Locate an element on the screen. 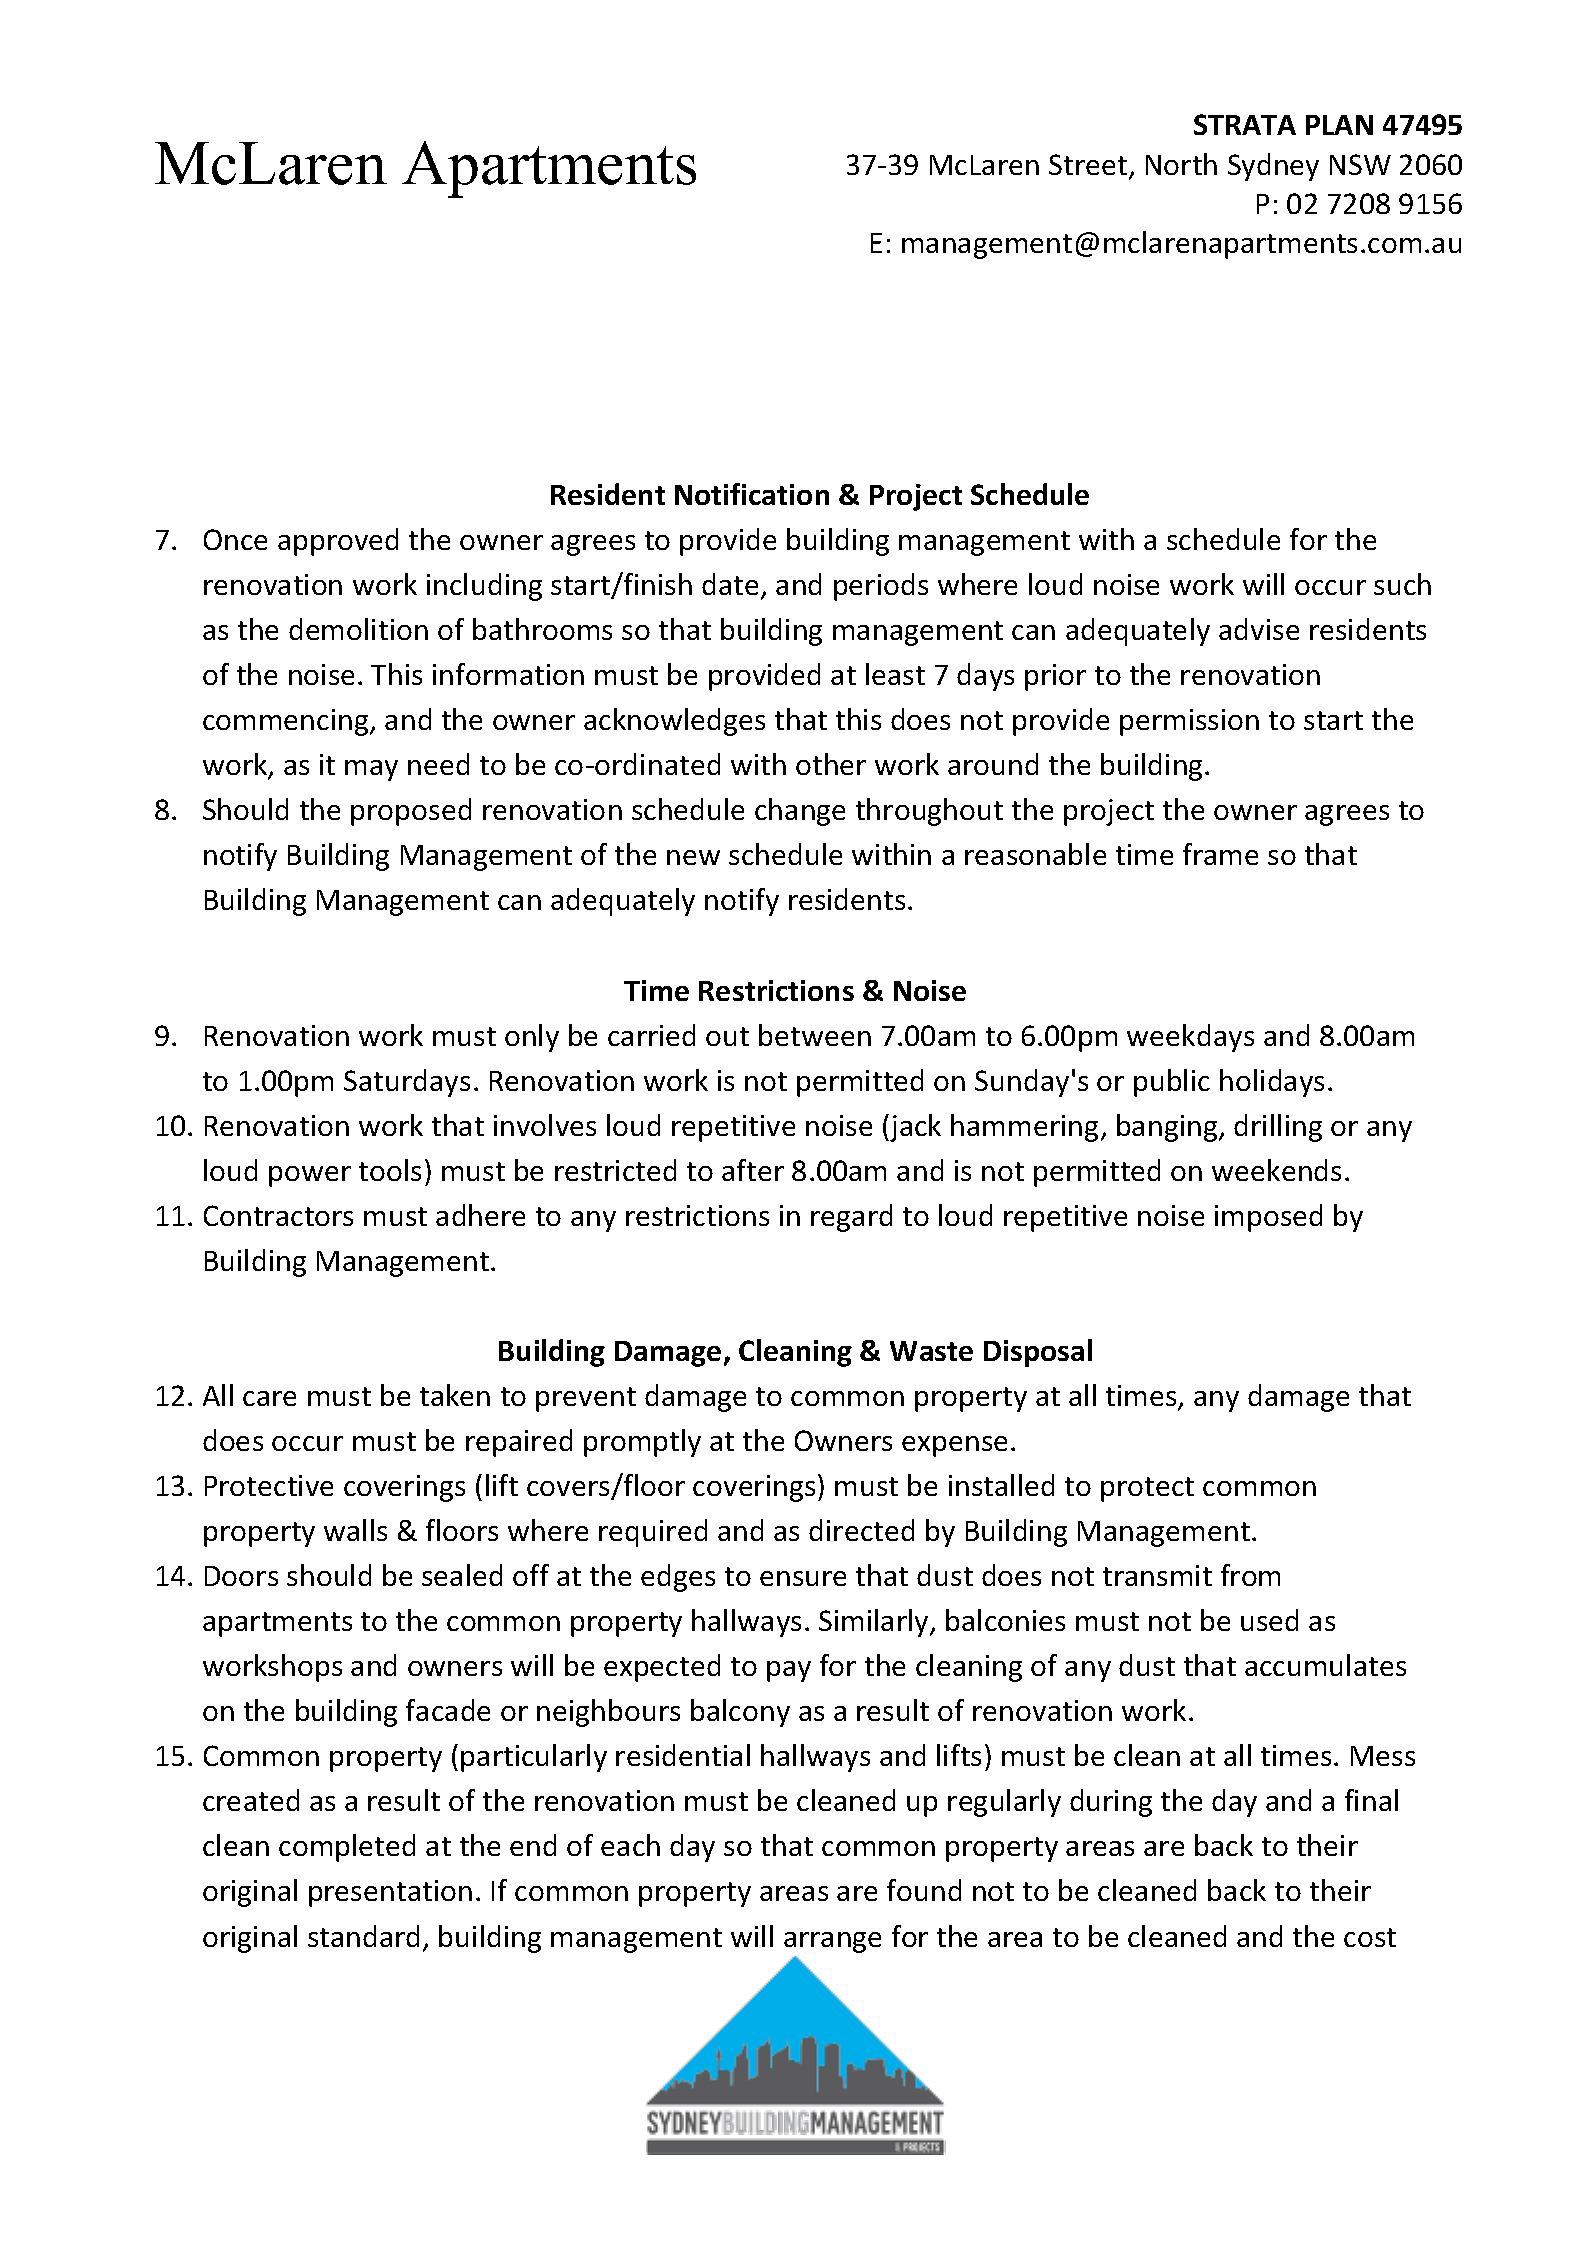 The height and width of the screenshot is (2251, 1592). approved is located at coordinates (338, 542).
